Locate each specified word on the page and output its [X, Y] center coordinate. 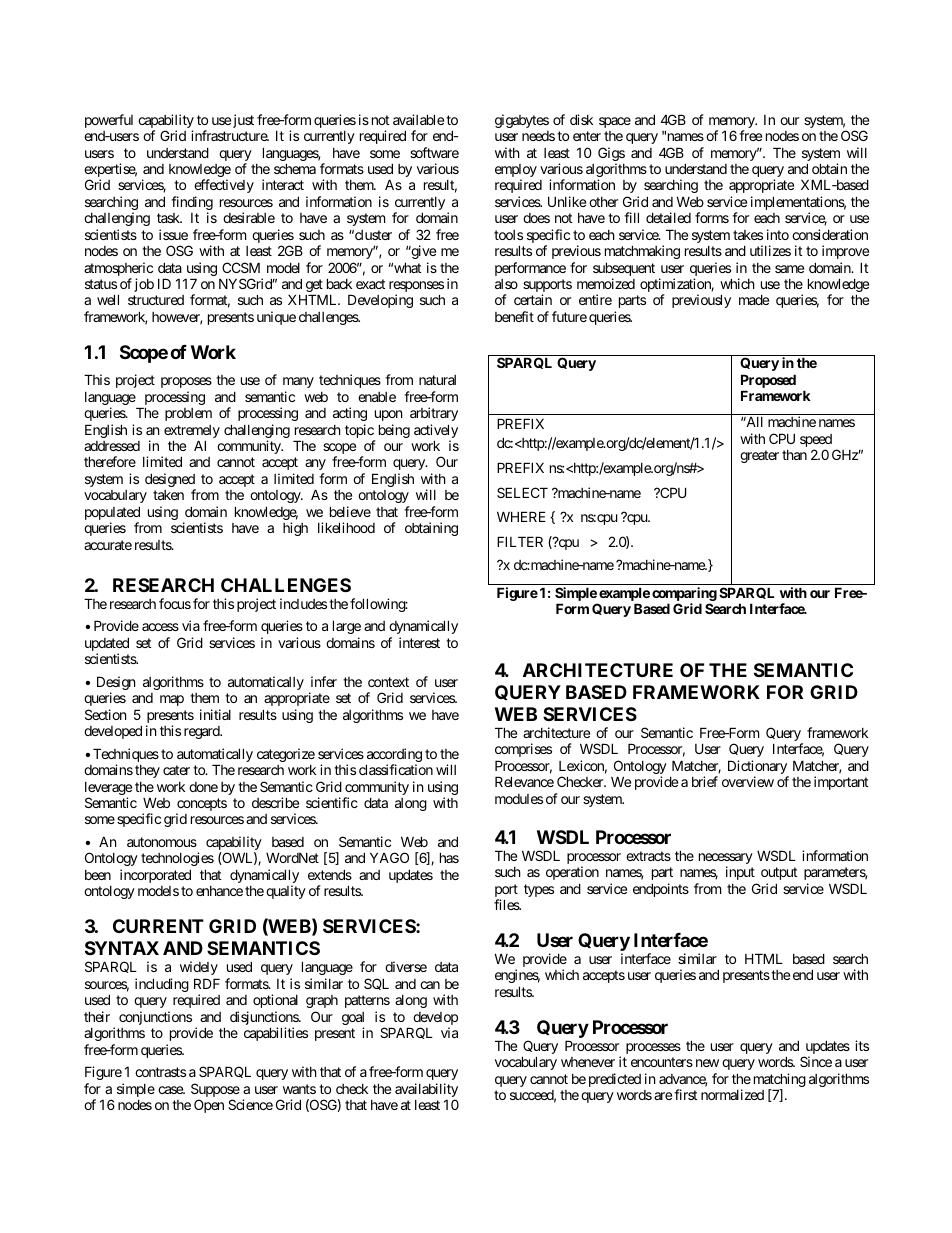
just [243, 121]
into [778, 234]
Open [209, 1106]
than [794, 455]
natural [437, 380]
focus [175, 603]
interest [419, 642]
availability [426, 1091]
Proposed [768, 382]
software [434, 152]
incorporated [155, 876]
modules [519, 799]
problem [188, 414]
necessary [726, 860]
